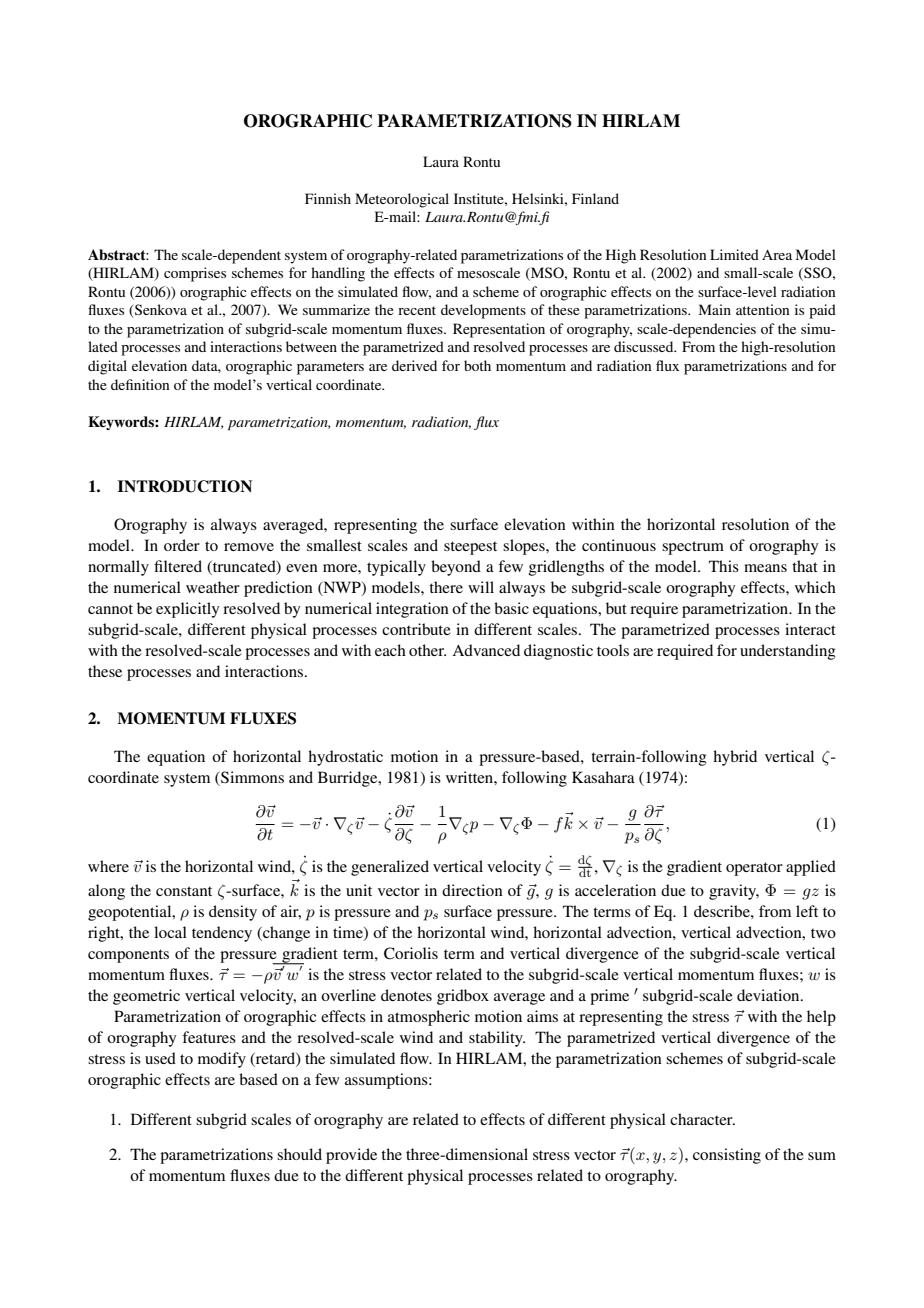 This document has height=1308, width=924. Describe the element at coordinates (734, 254) in the document. I see `Limited` at that location.
